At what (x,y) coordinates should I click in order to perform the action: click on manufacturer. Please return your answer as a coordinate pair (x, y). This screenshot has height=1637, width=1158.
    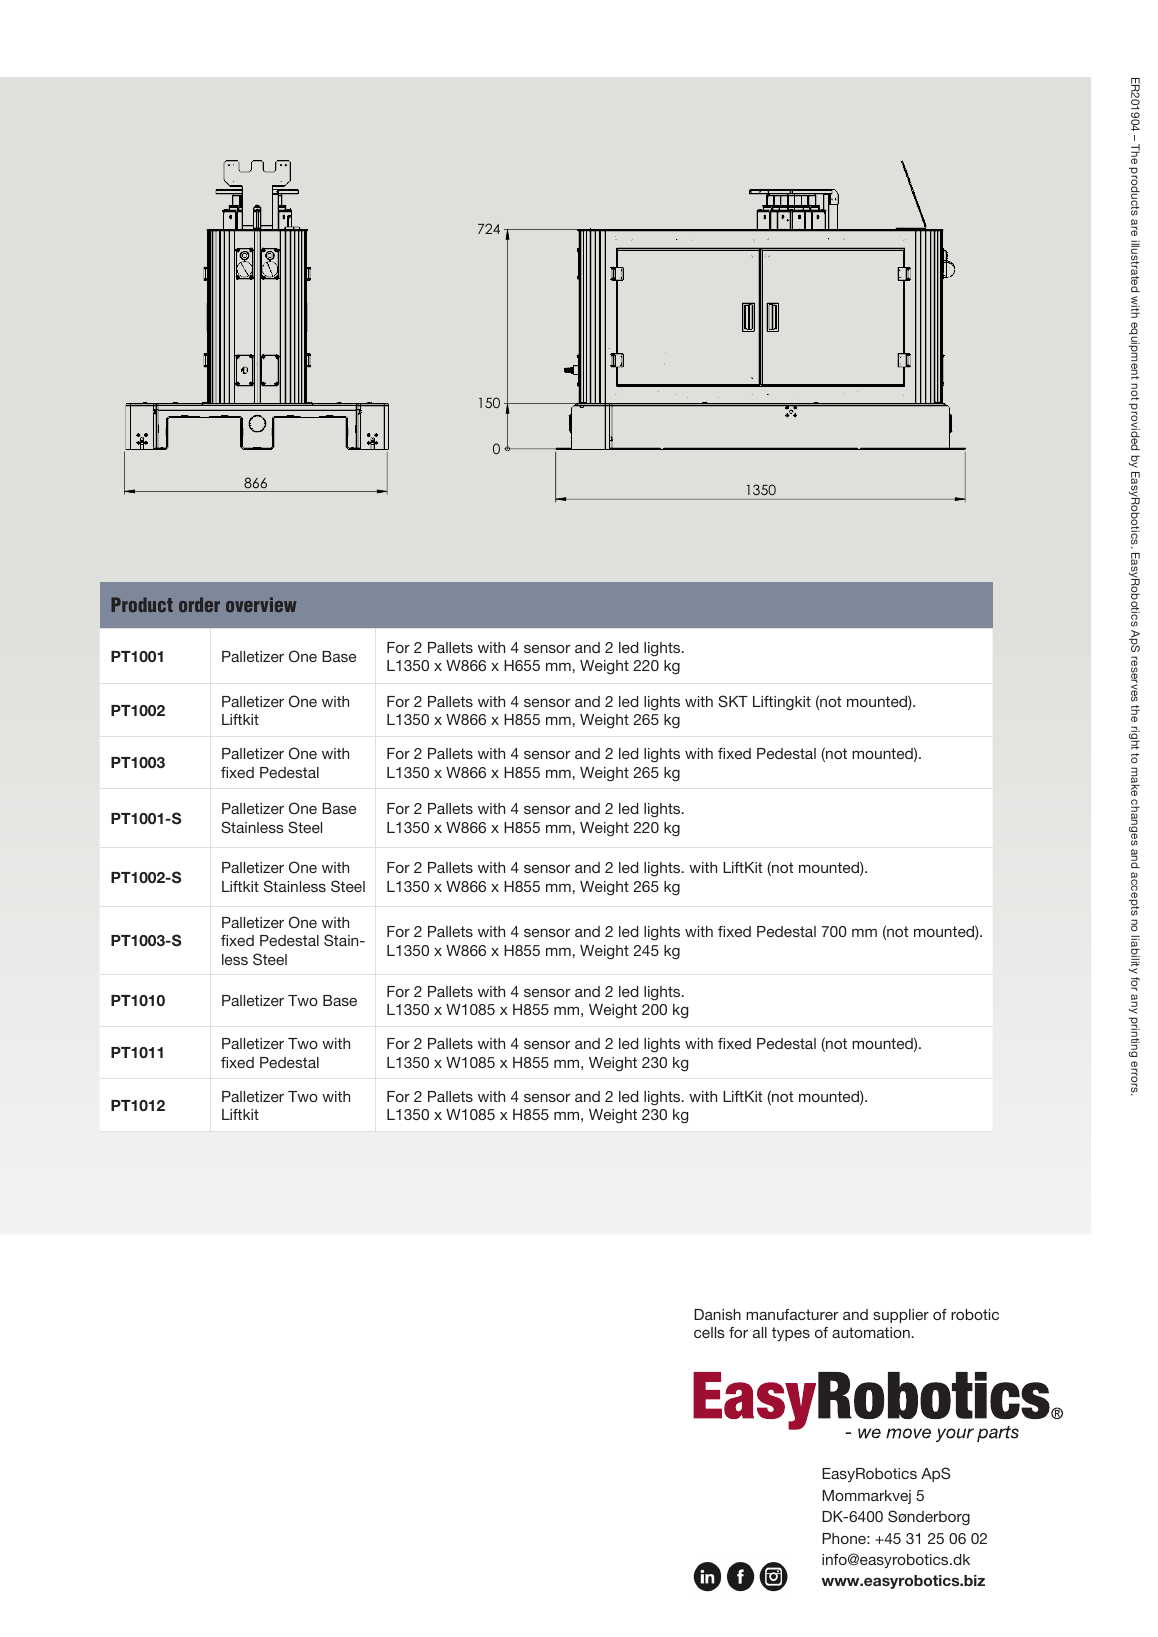
    Looking at the image, I should click on (792, 1314).
